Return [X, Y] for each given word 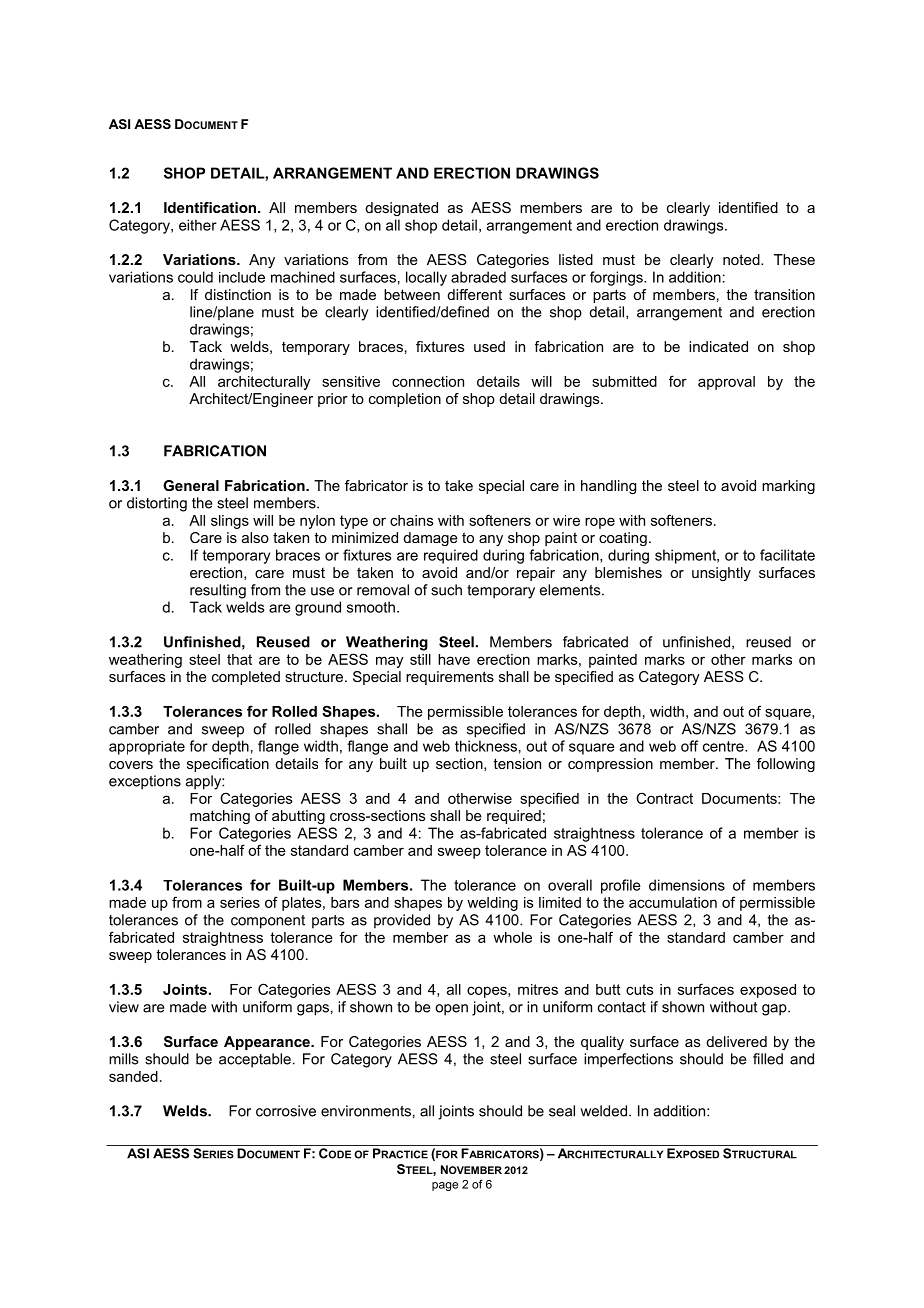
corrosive [286, 1111]
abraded [478, 277]
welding [492, 904]
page [445, 1186]
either [198, 225]
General [191, 485]
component [268, 922]
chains [412, 520]
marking [788, 487]
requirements [450, 678]
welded [605, 1111]
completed [246, 678]
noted [742, 259]
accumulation [673, 902]
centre [724, 746]
